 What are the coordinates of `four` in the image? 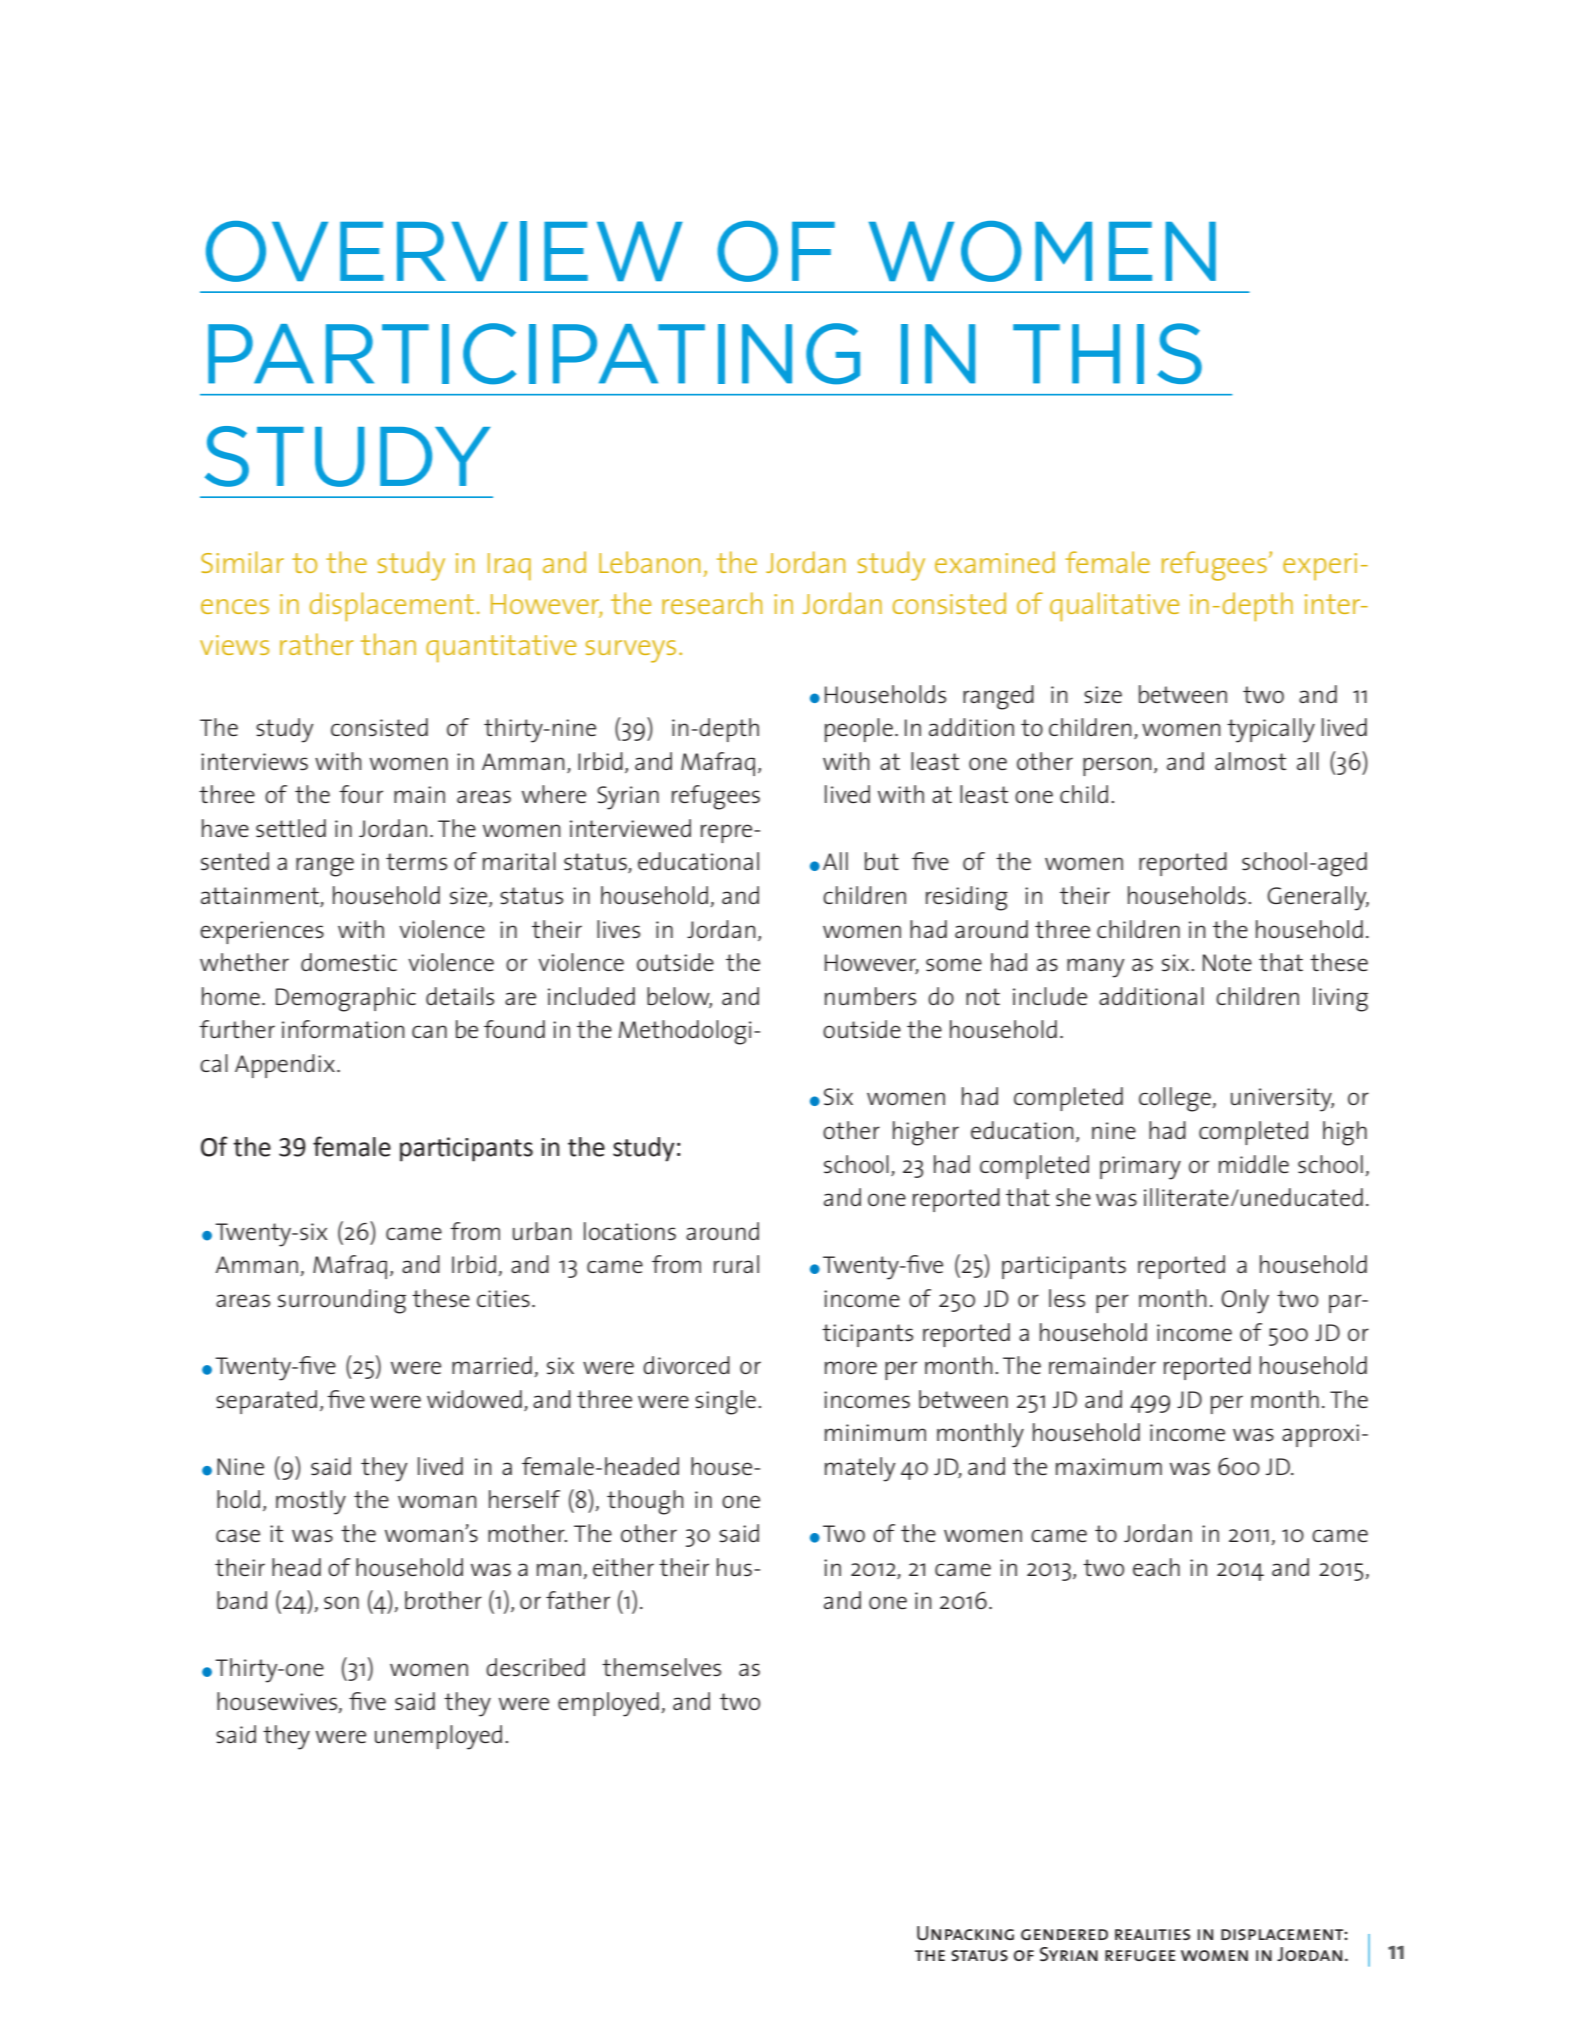 It's located at (361, 794).
